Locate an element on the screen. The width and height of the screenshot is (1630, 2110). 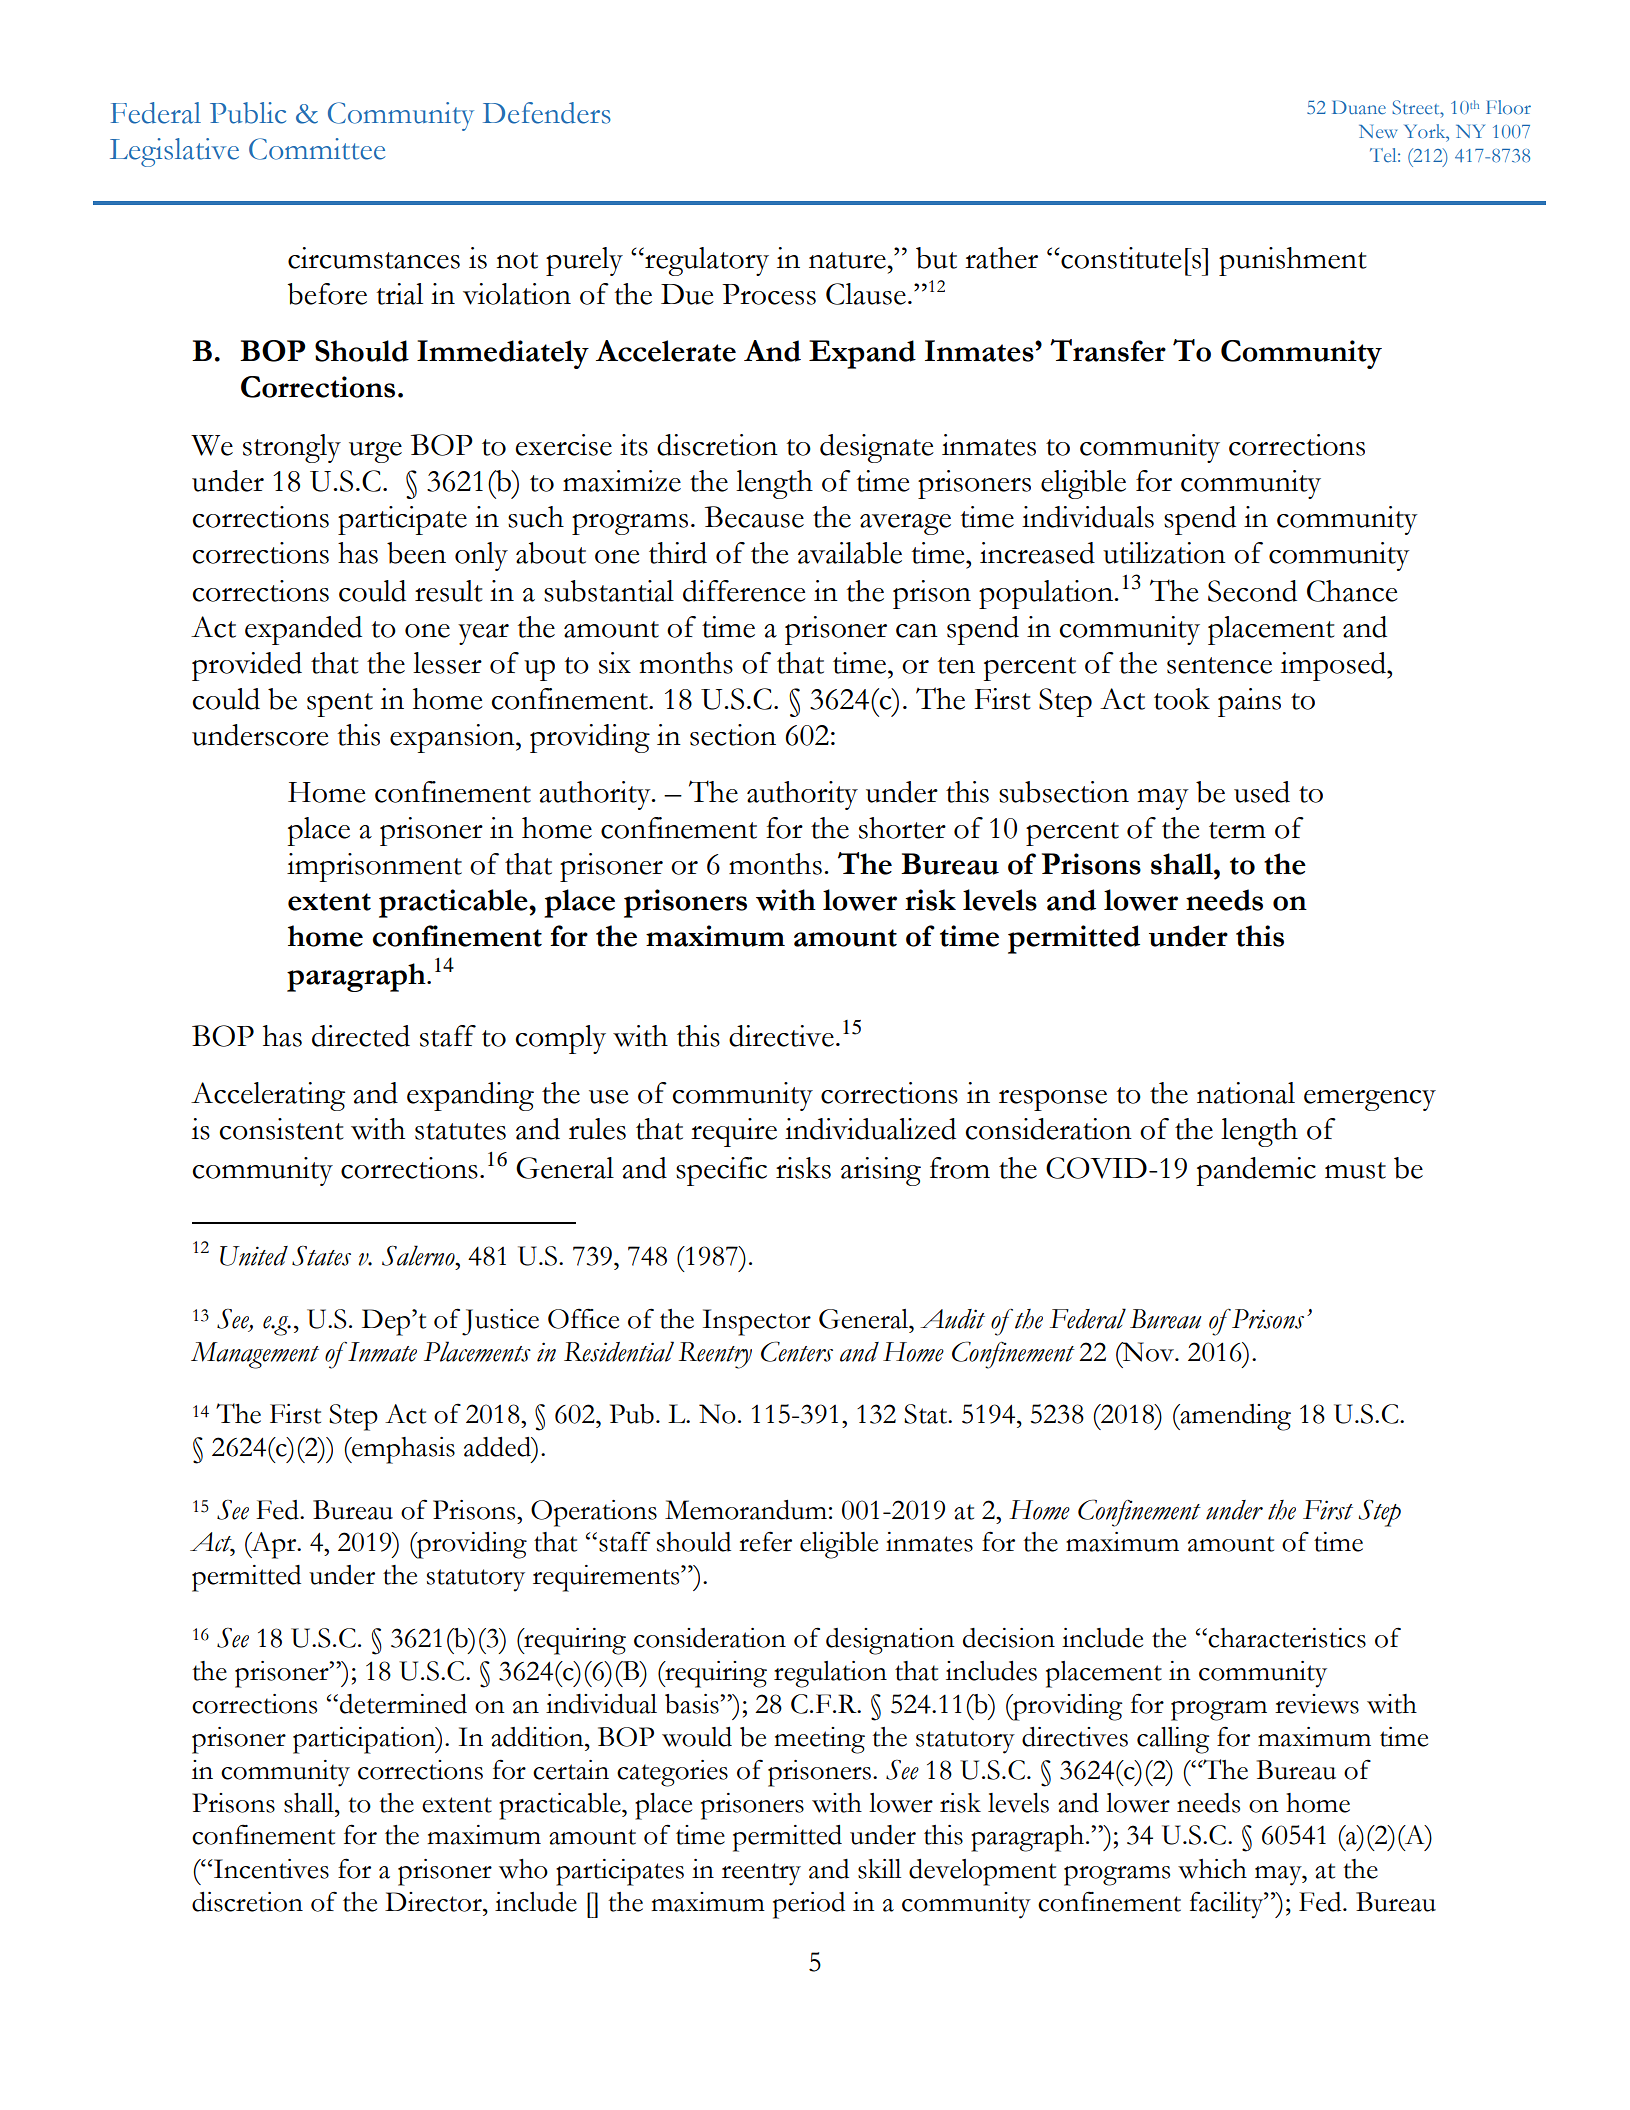
must is located at coordinates (1355, 1170).
